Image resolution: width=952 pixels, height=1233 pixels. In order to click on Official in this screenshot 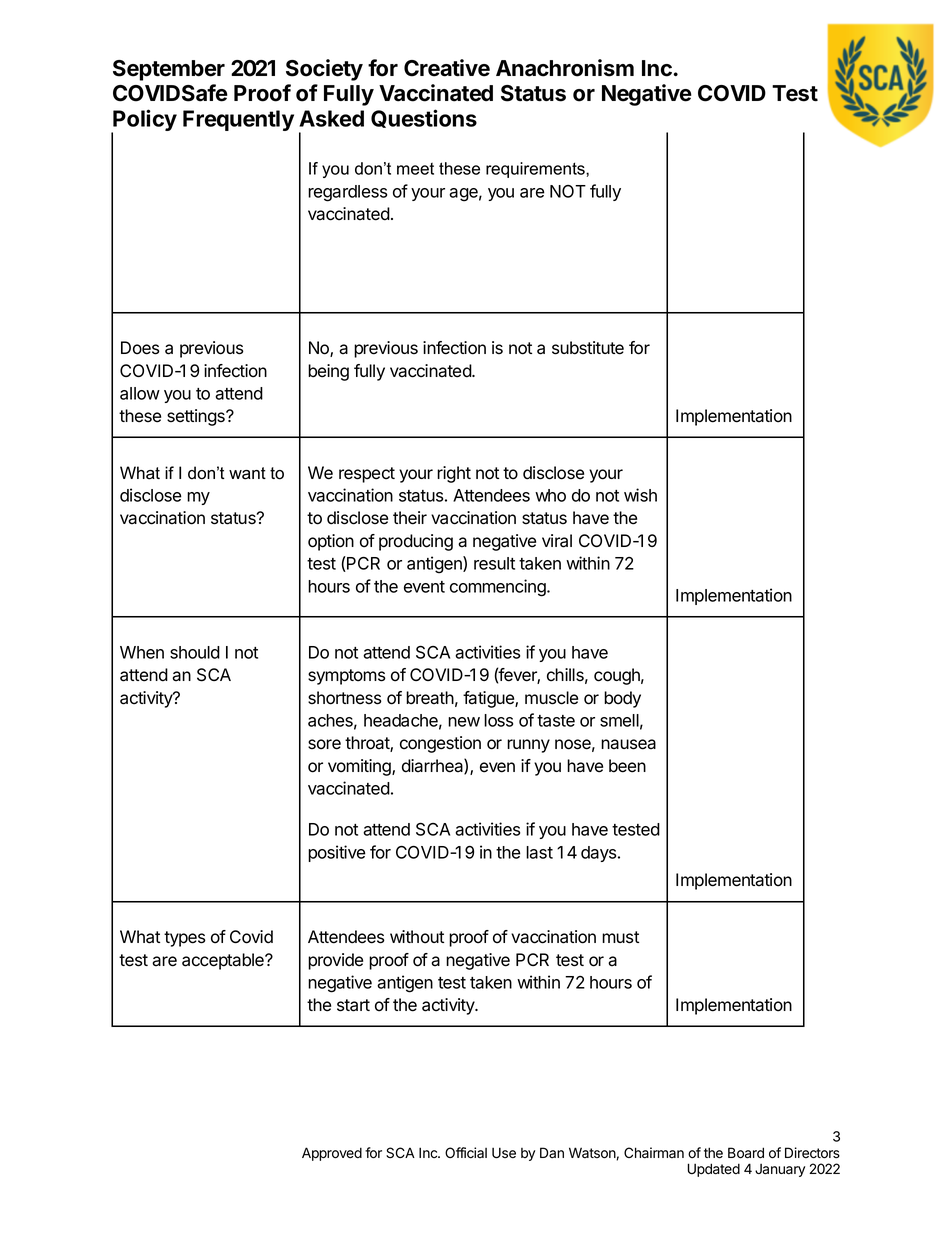, I will do `click(466, 1153)`.
